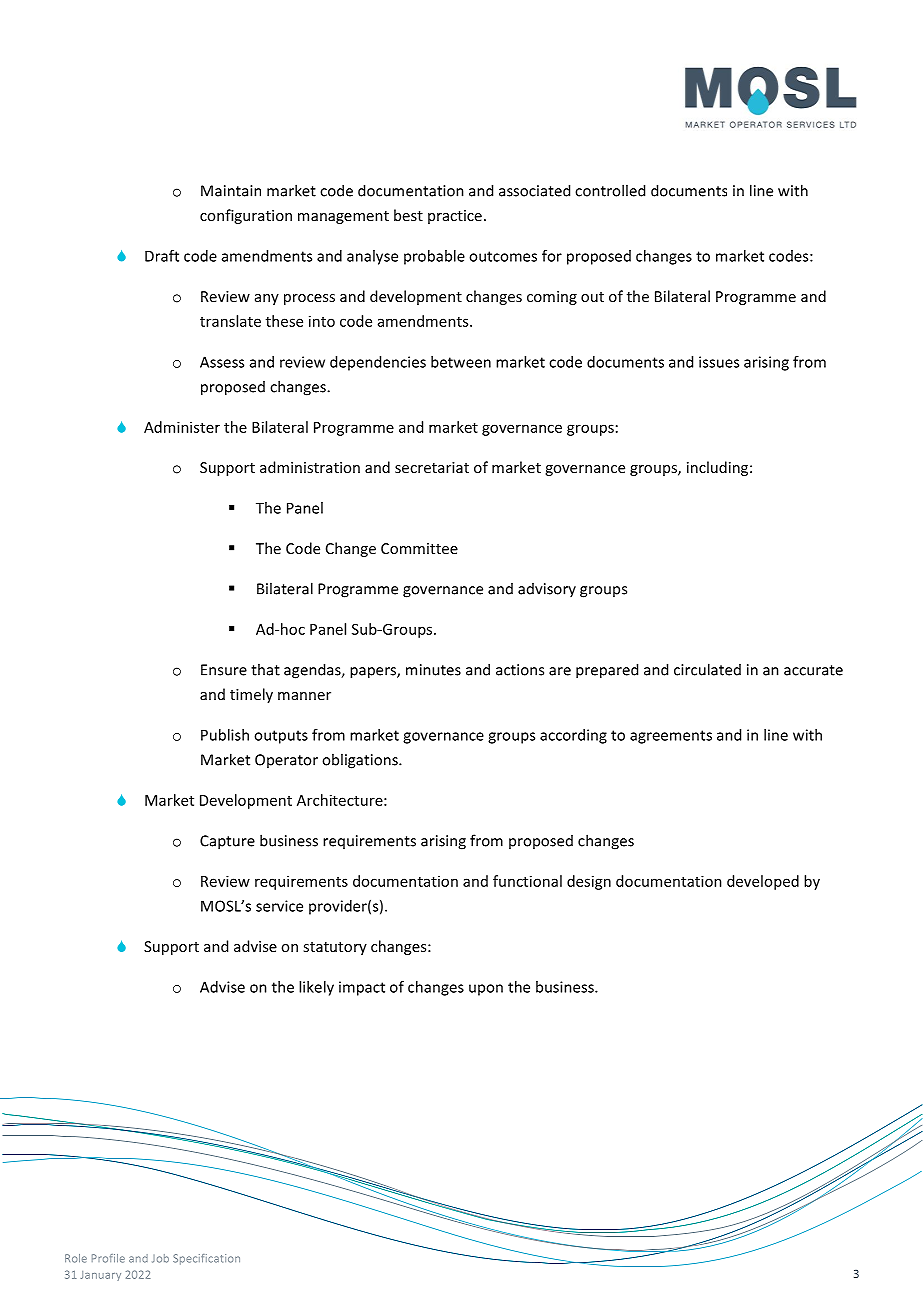  Describe the element at coordinates (225, 735) in the image. I see `Publish` at that location.
